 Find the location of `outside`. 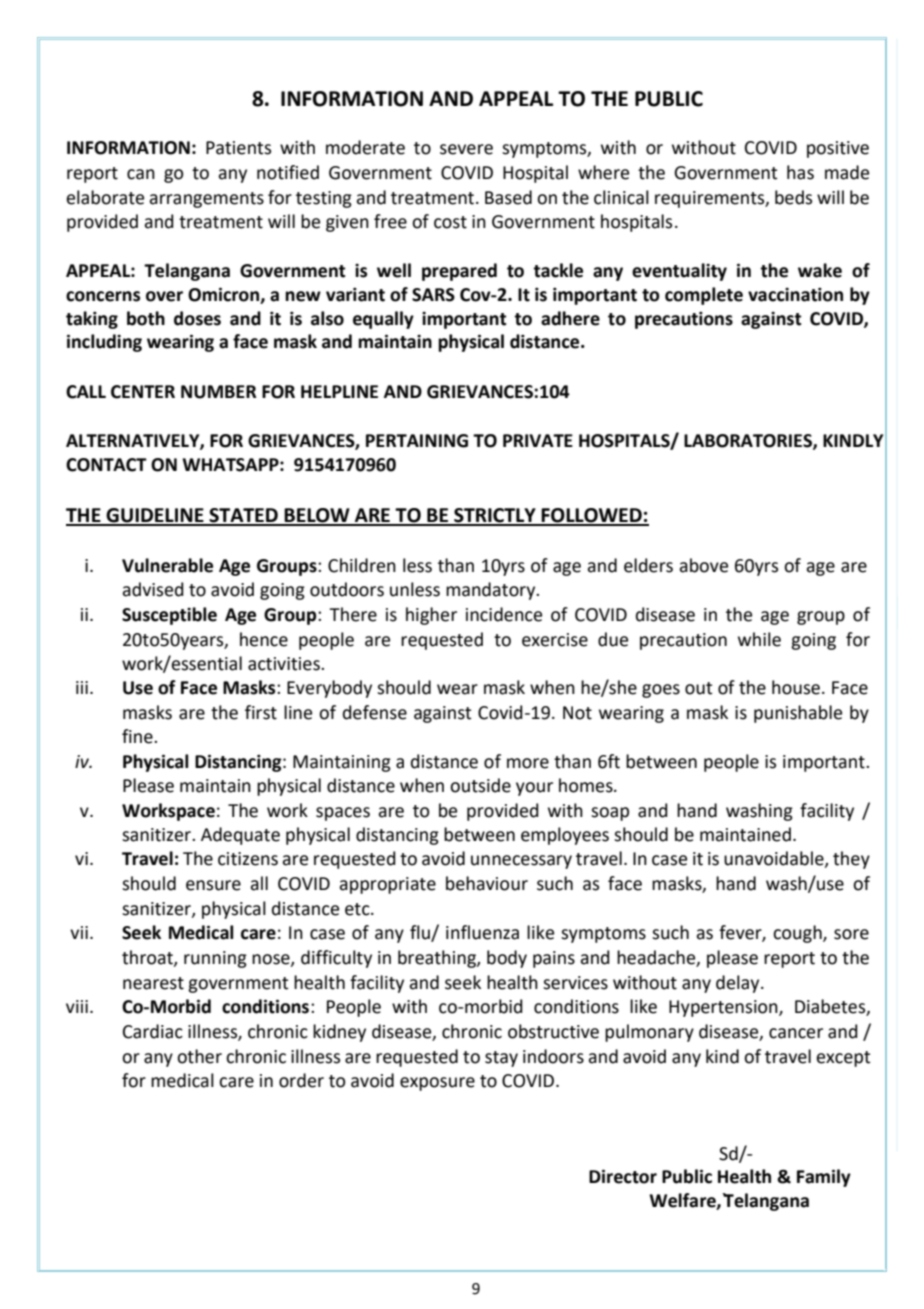

outside is located at coordinates (480, 785).
